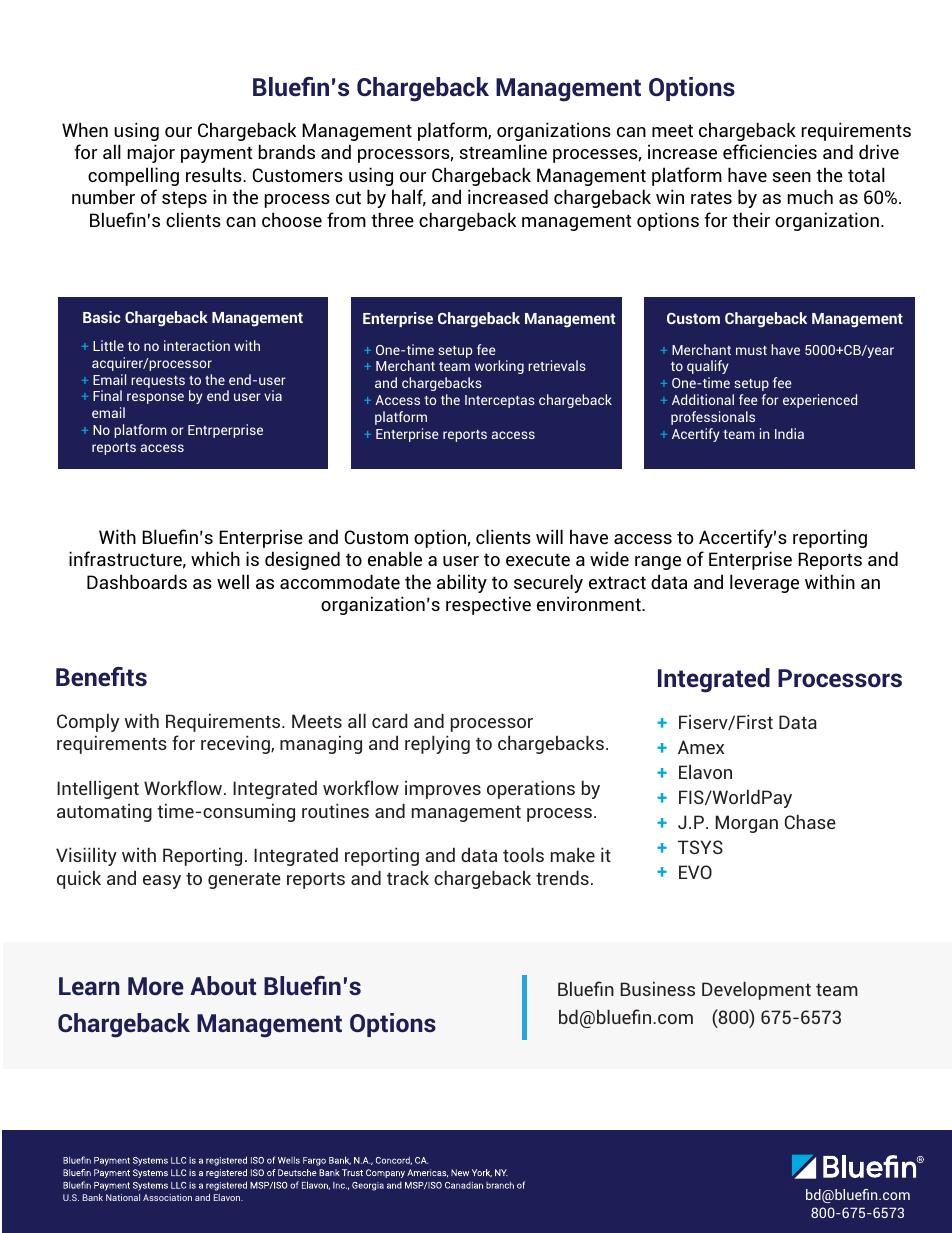 This screenshot has width=952, height=1233. I want to click on Comply, so click(88, 722).
